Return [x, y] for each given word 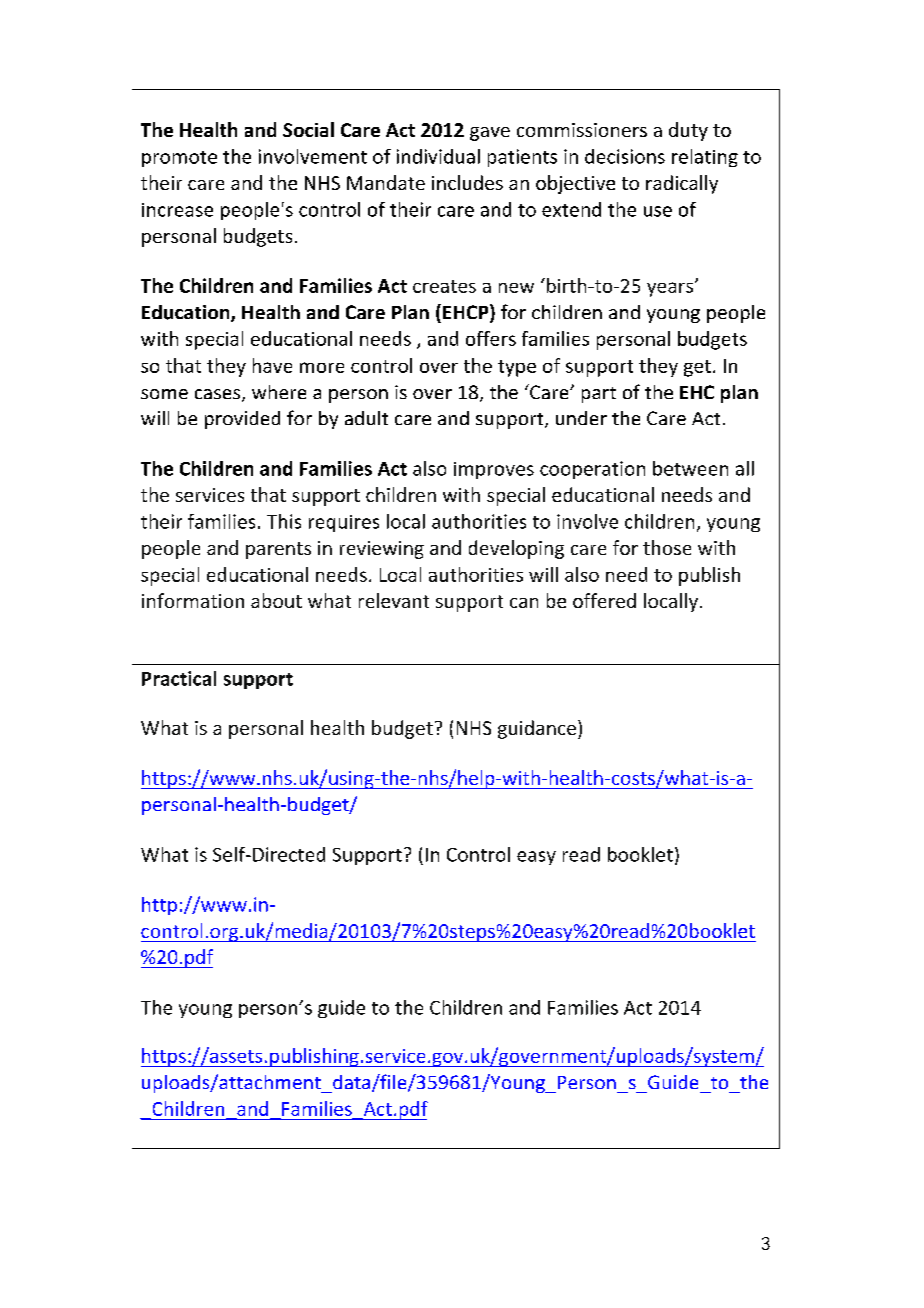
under [581, 418]
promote [179, 159]
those [667, 547]
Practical [179, 678]
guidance [537, 729]
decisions [625, 156]
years [670, 289]
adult [366, 418]
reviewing [382, 550]
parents [278, 550]
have [272, 365]
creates [444, 286]
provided [242, 420]
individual [438, 156]
